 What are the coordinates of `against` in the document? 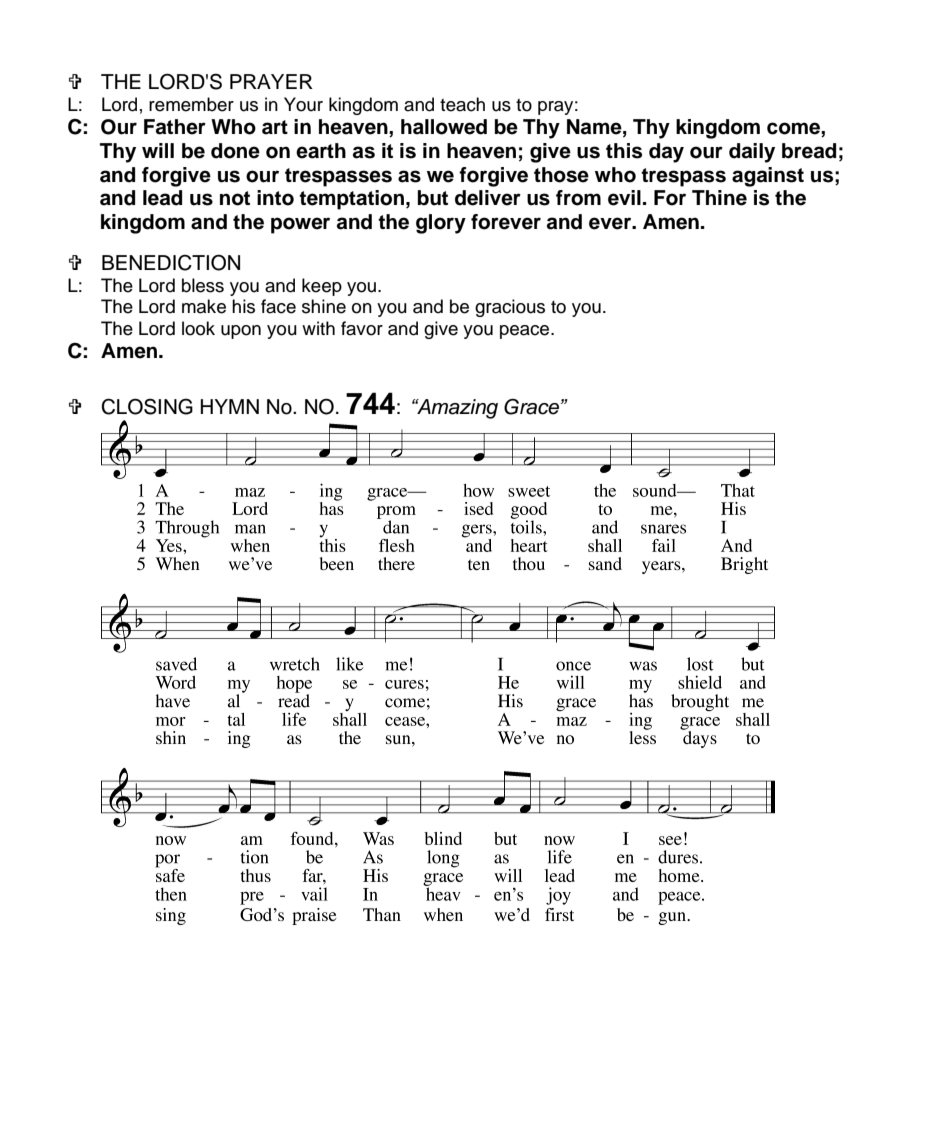 It's located at (768, 177).
